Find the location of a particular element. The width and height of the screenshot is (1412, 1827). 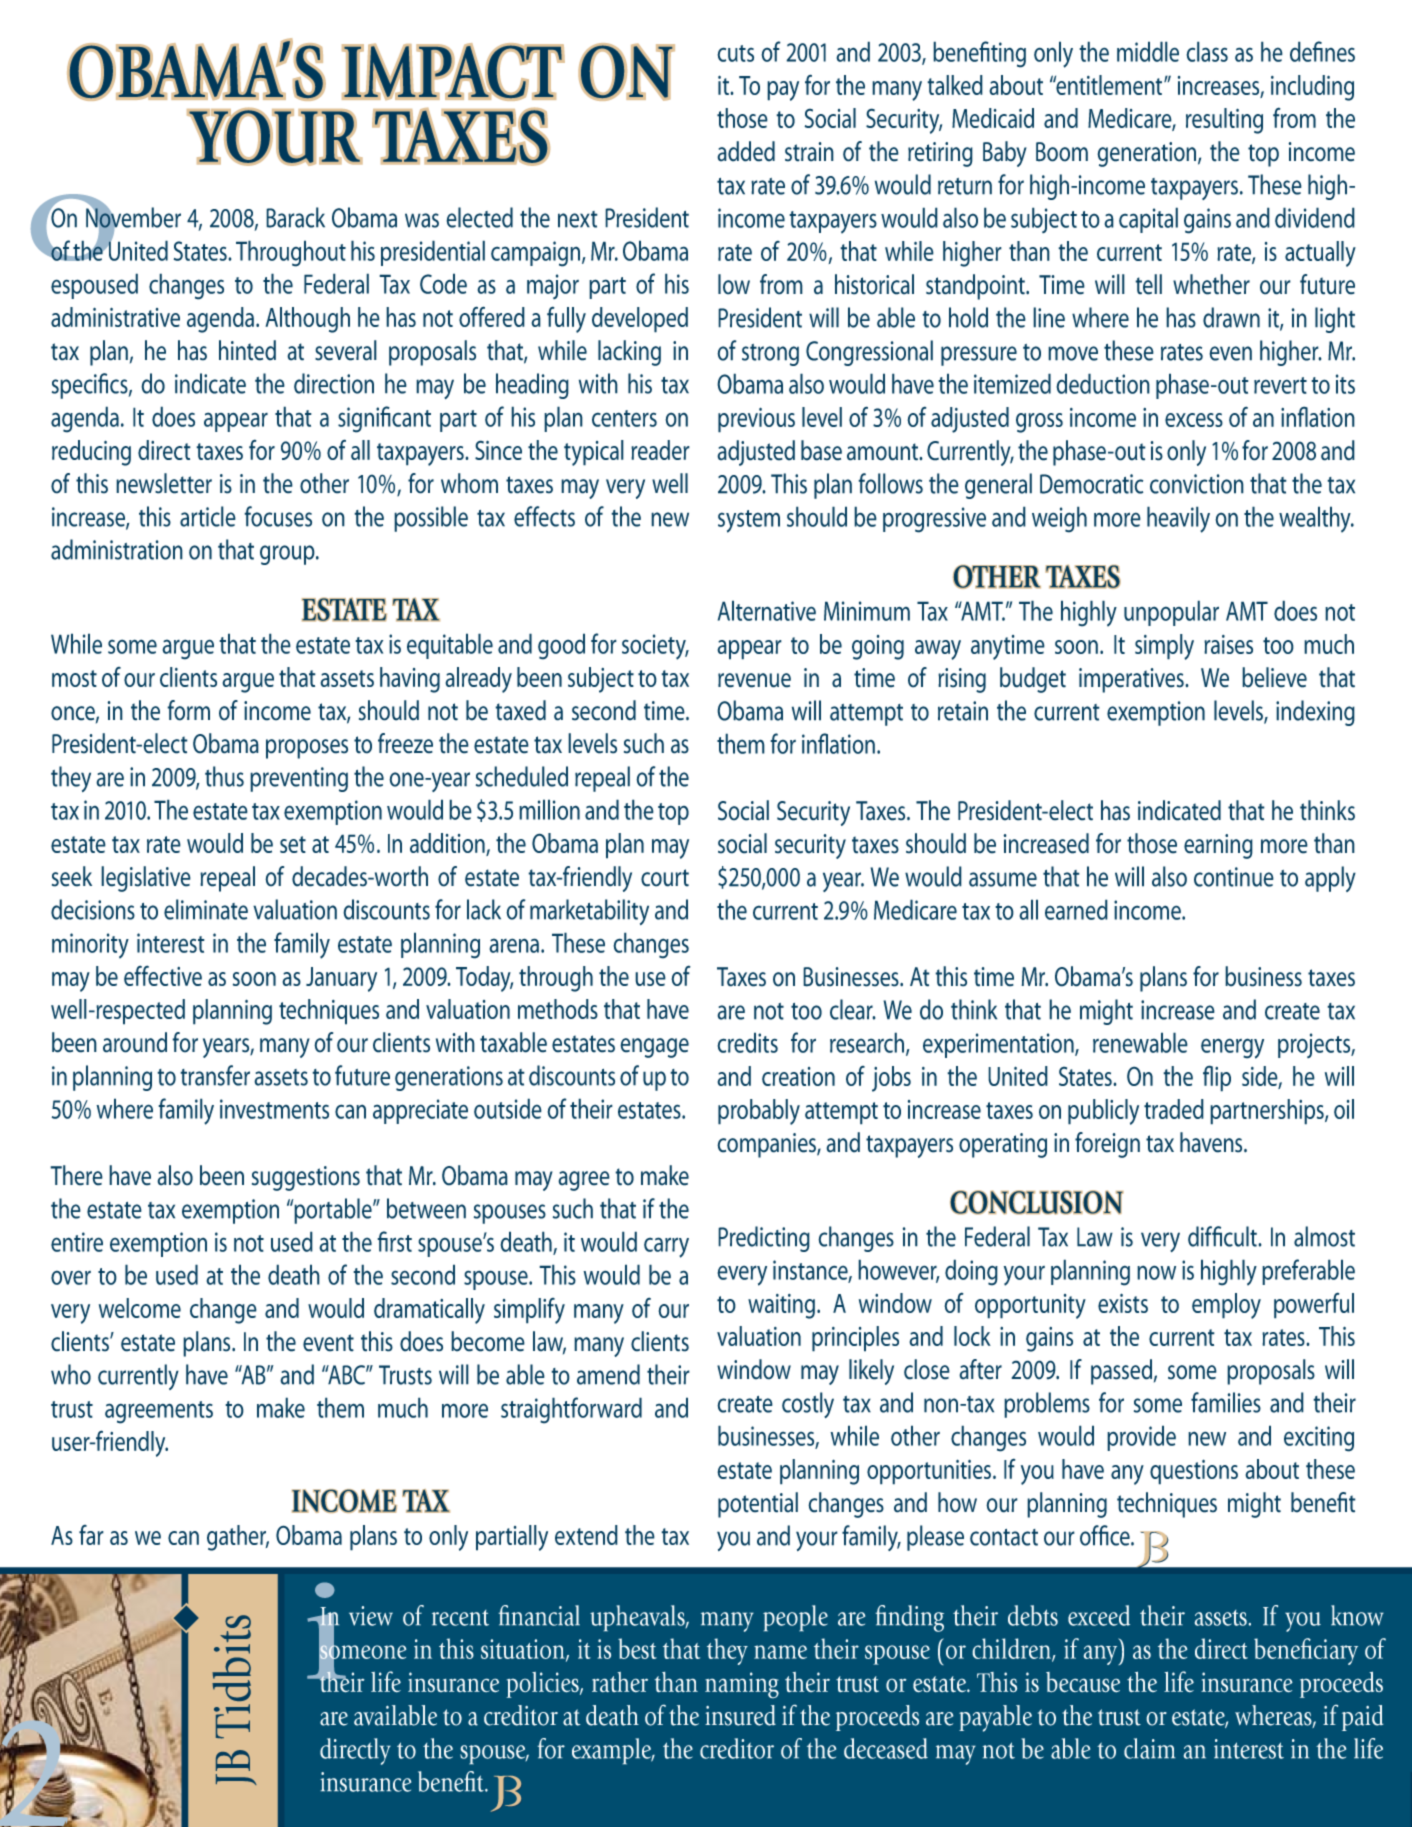

resulting is located at coordinates (1224, 121).
